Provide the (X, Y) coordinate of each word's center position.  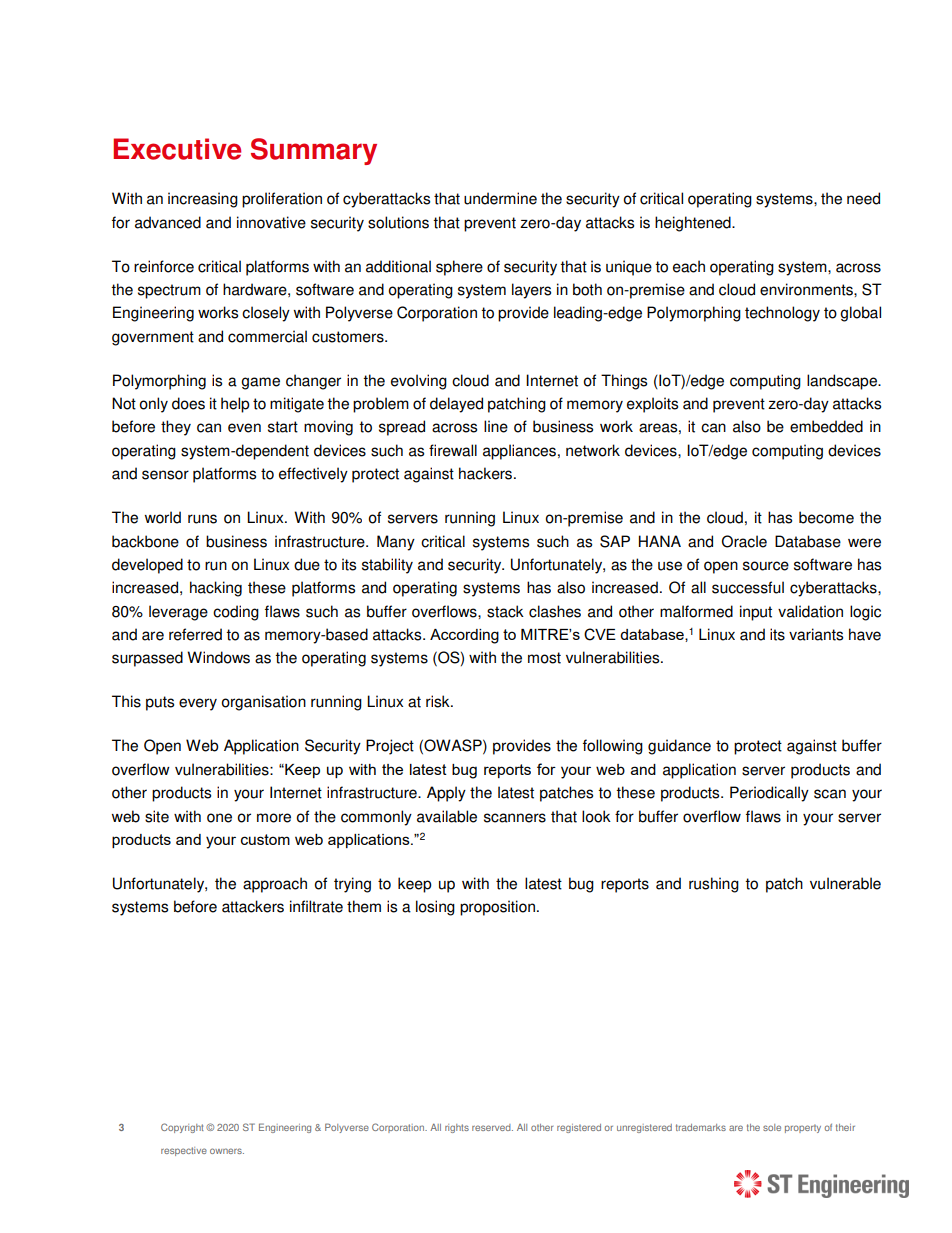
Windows (218, 657)
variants (816, 634)
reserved (492, 1127)
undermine (500, 198)
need (863, 198)
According (464, 636)
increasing (203, 200)
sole (772, 1127)
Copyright (182, 1128)
